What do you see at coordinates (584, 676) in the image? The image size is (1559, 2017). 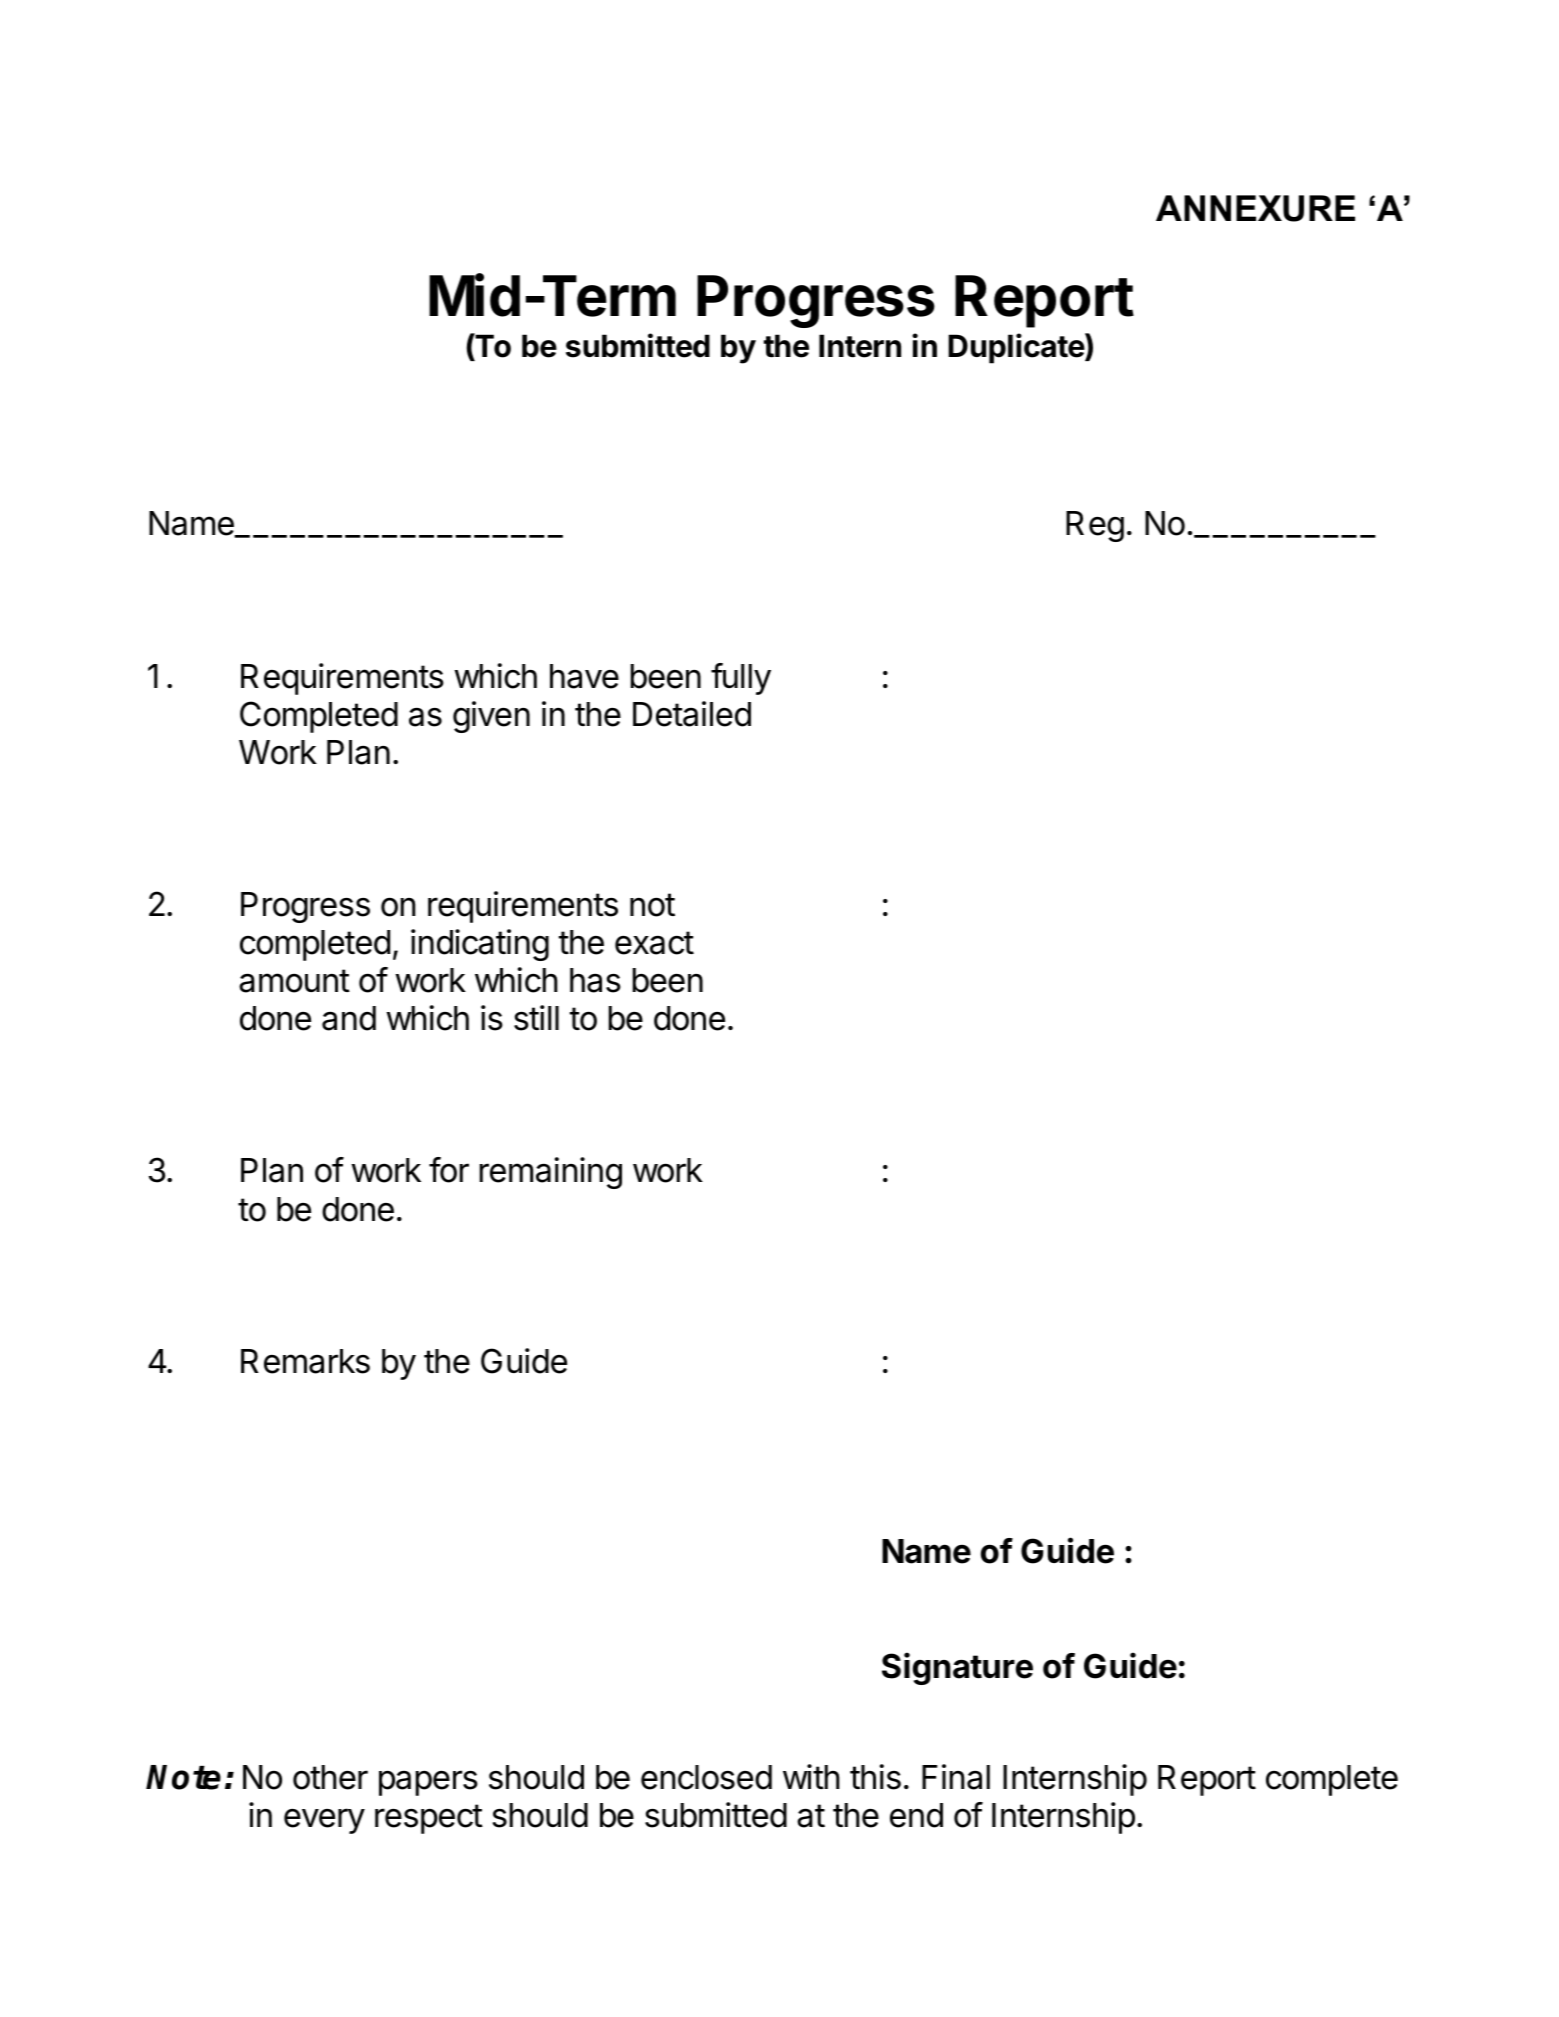 I see `have` at bounding box center [584, 676].
